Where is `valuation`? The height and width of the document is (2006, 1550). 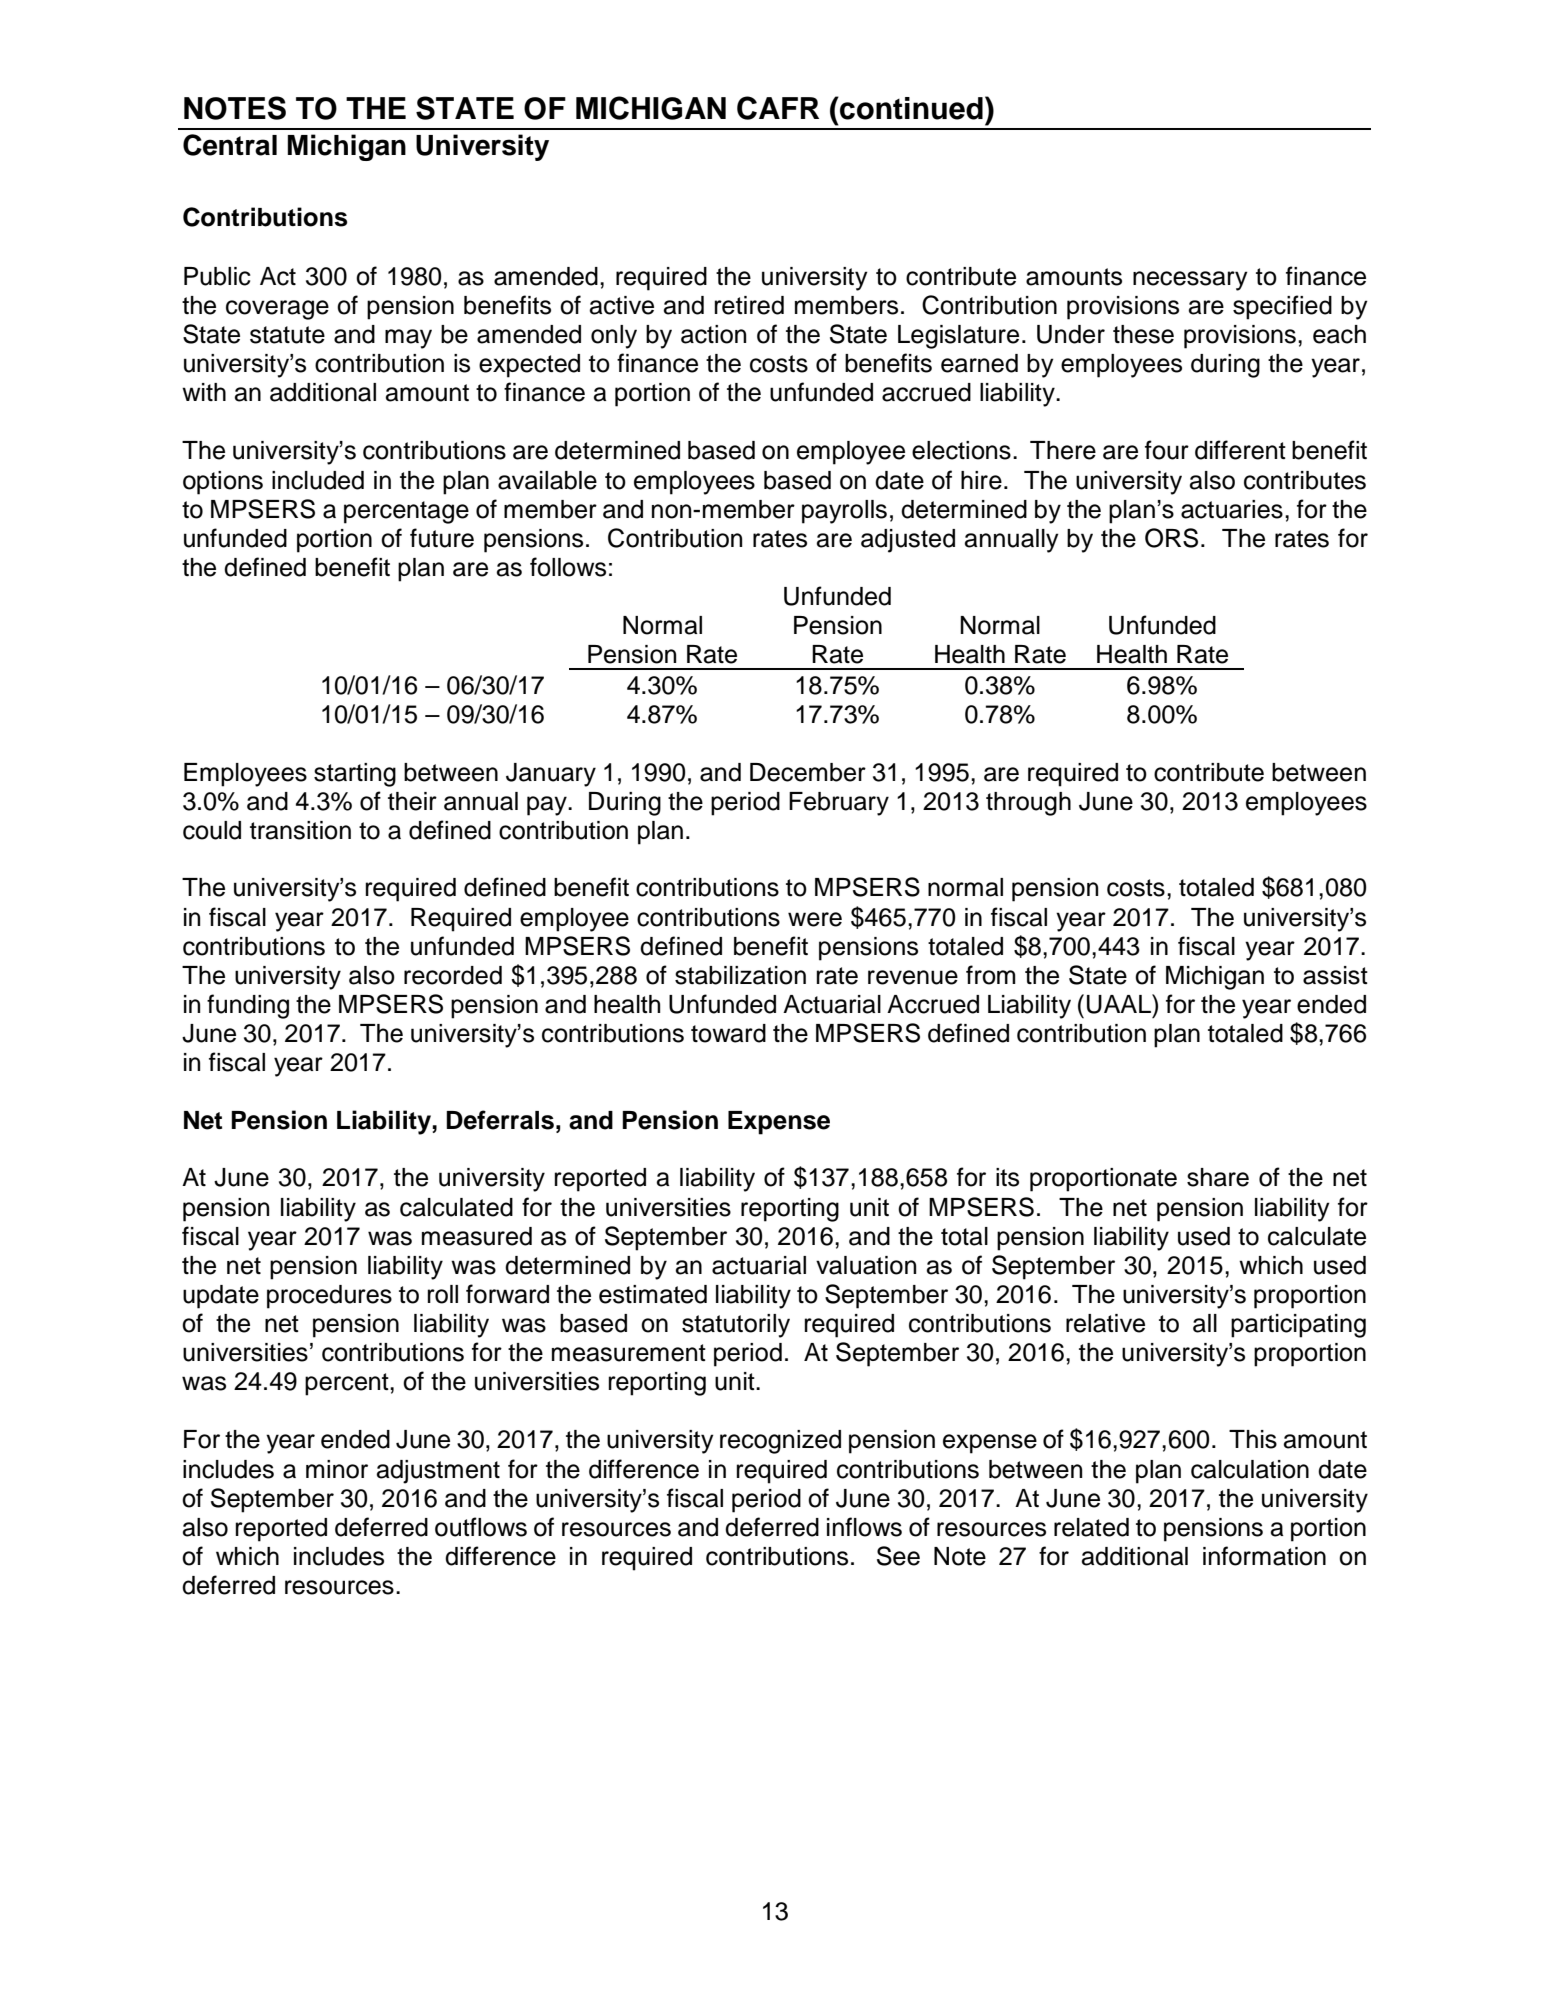
valuation is located at coordinates (866, 1265).
